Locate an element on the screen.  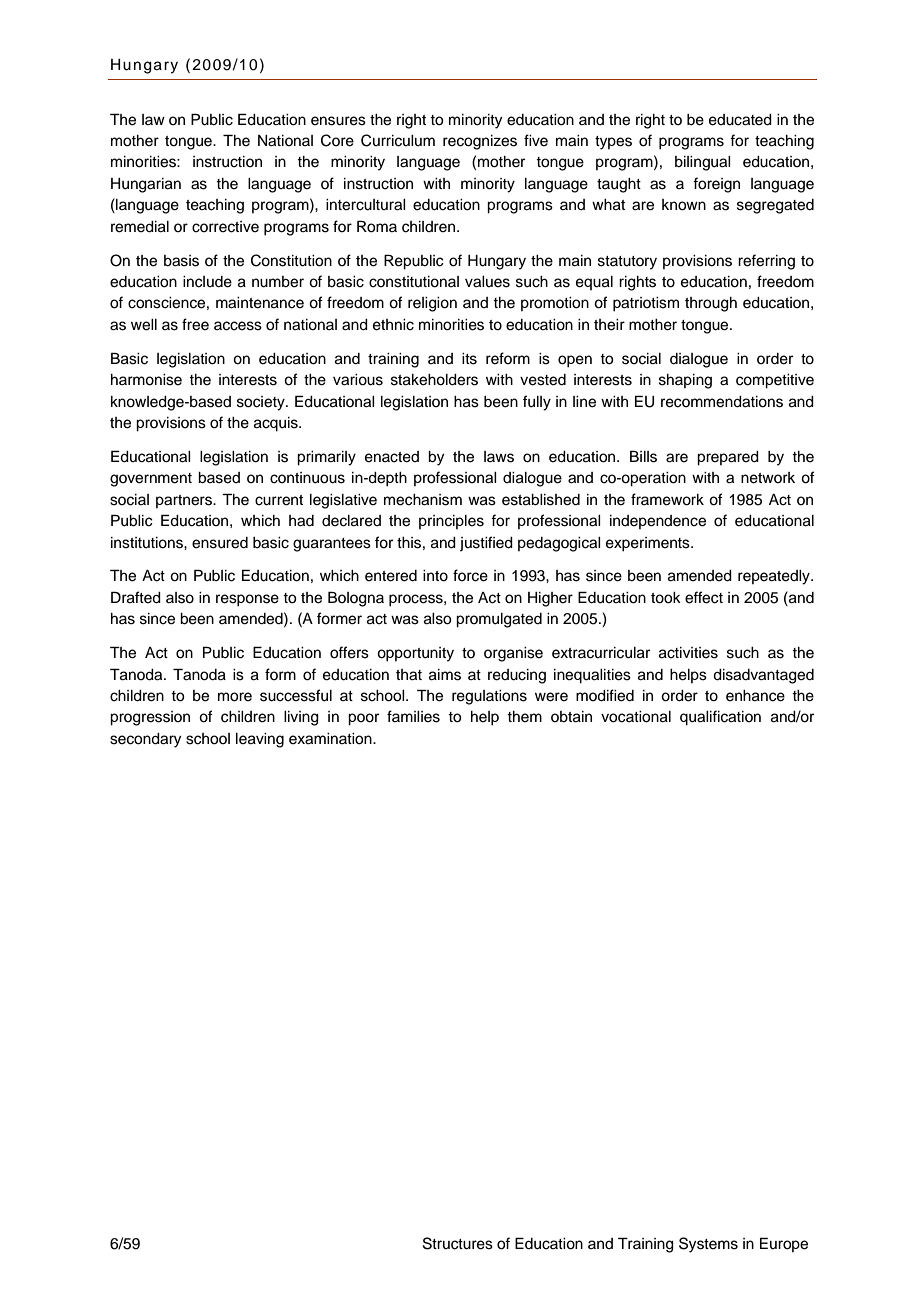
families is located at coordinates (413, 716).
